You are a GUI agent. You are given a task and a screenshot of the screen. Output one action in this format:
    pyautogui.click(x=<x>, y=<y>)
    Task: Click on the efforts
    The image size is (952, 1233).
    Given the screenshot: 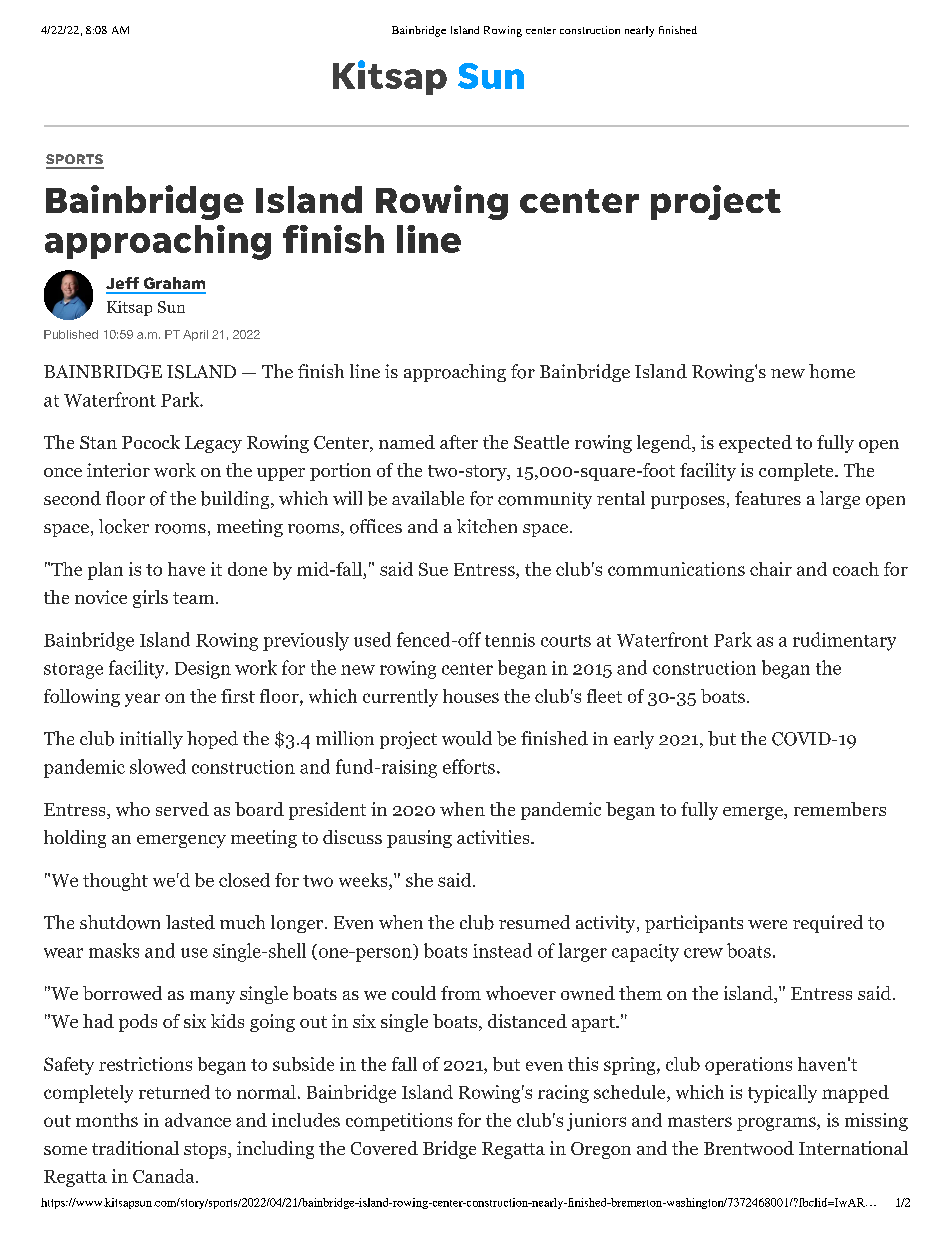 What is the action you would take?
    pyautogui.click(x=469, y=766)
